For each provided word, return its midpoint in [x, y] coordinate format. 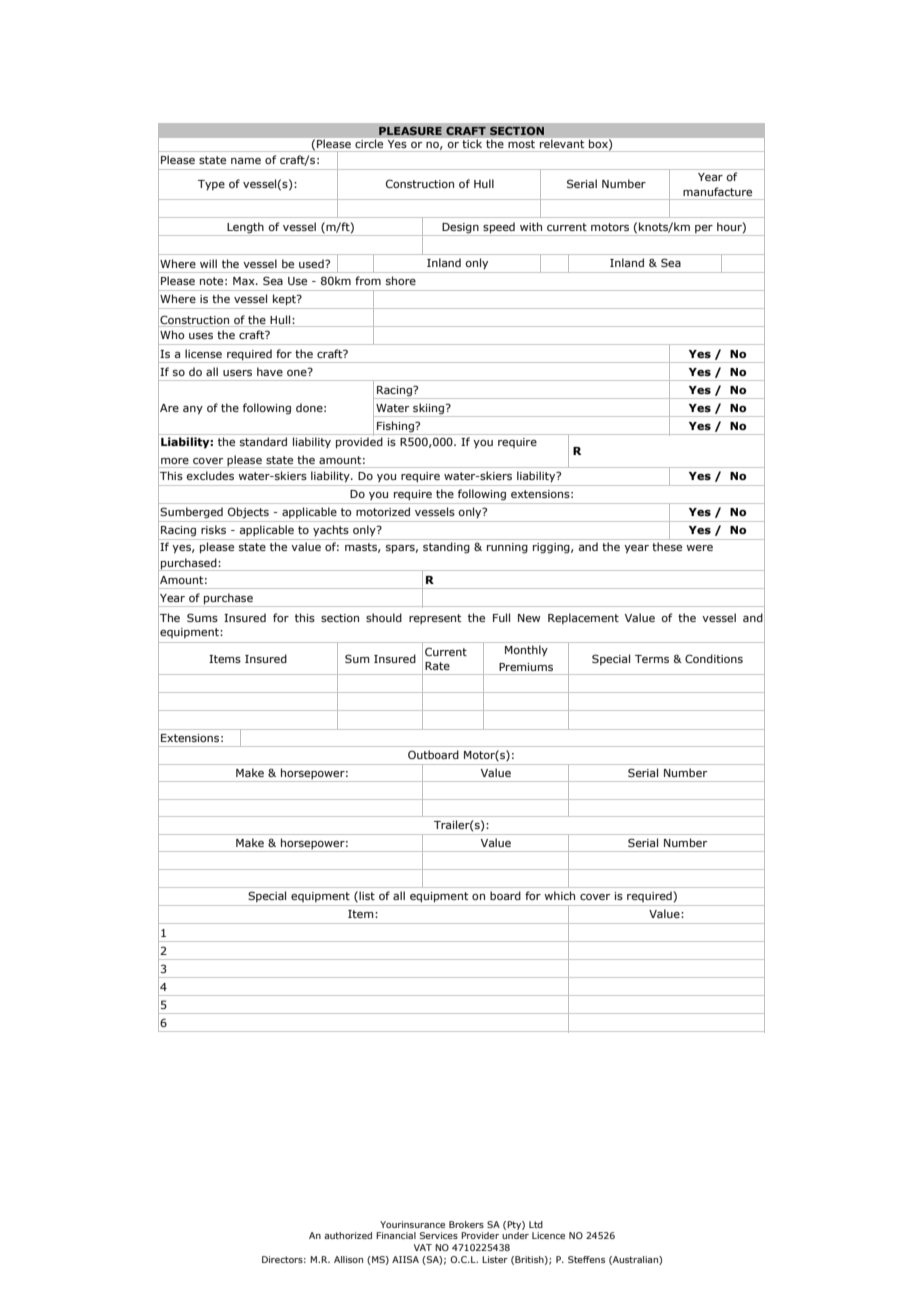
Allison [348, 1259]
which [559, 895]
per [704, 230]
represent [435, 619]
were [699, 548]
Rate [437, 666]
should [384, 617]
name [246, 161]
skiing [429, 410]
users [237, 373]
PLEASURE [410, 131]
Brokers [466, 1224]
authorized [348, 1235]
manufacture [717, 191]
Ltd [536, 1224]
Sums [202, 617]
